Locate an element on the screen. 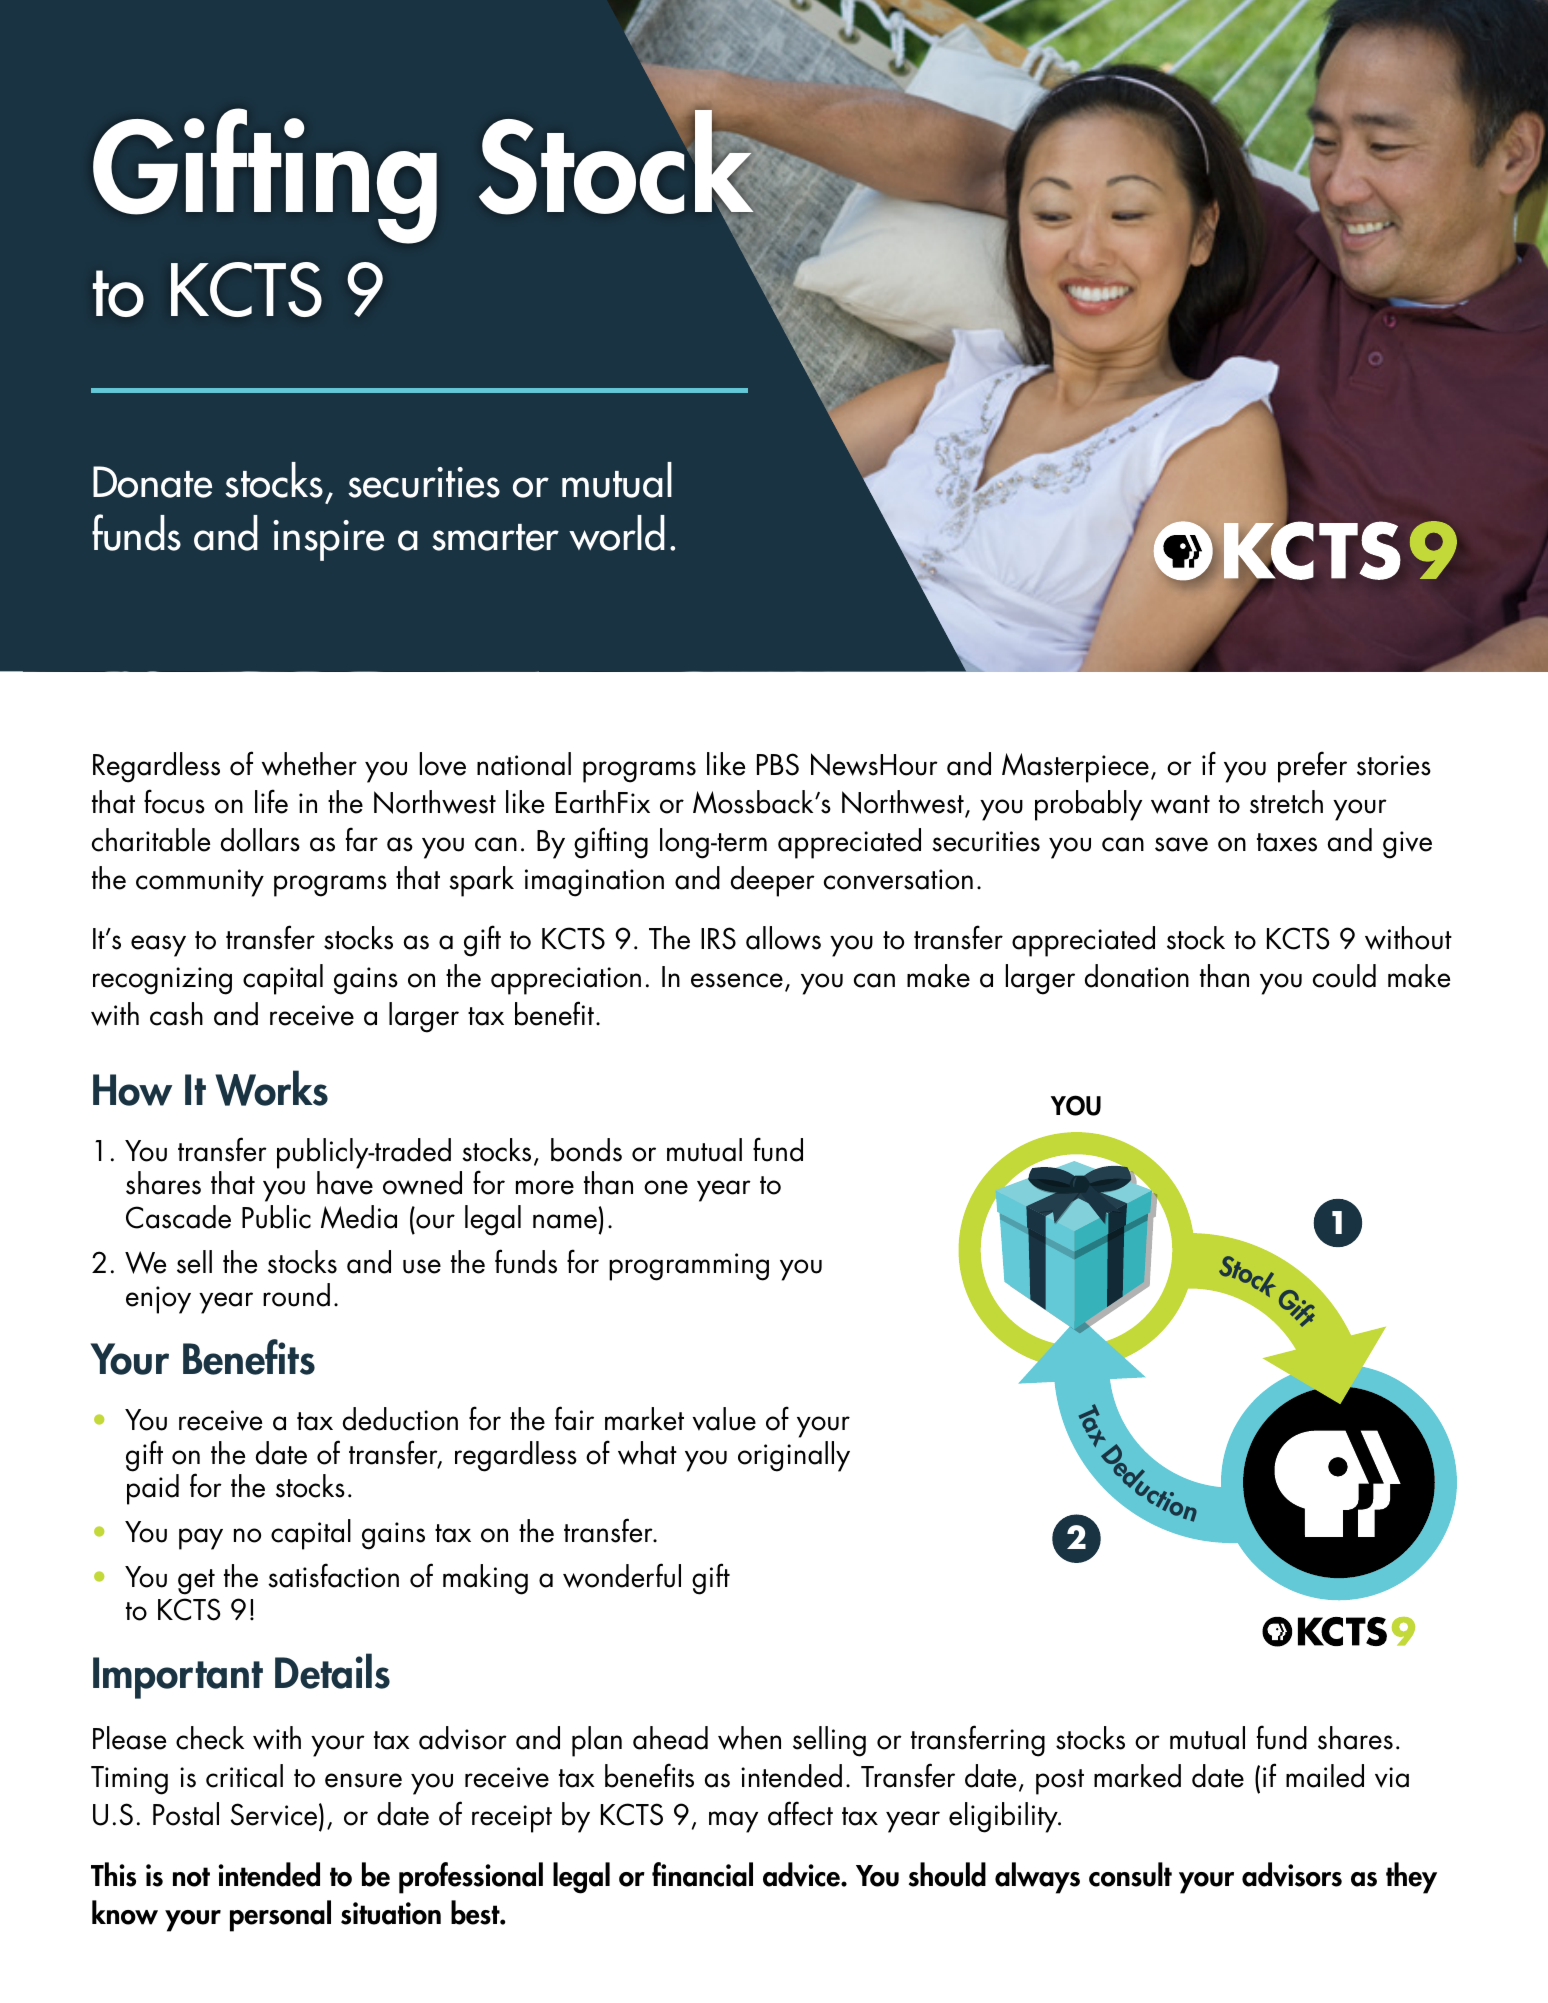  could is located at coordinates (1344, 976).
